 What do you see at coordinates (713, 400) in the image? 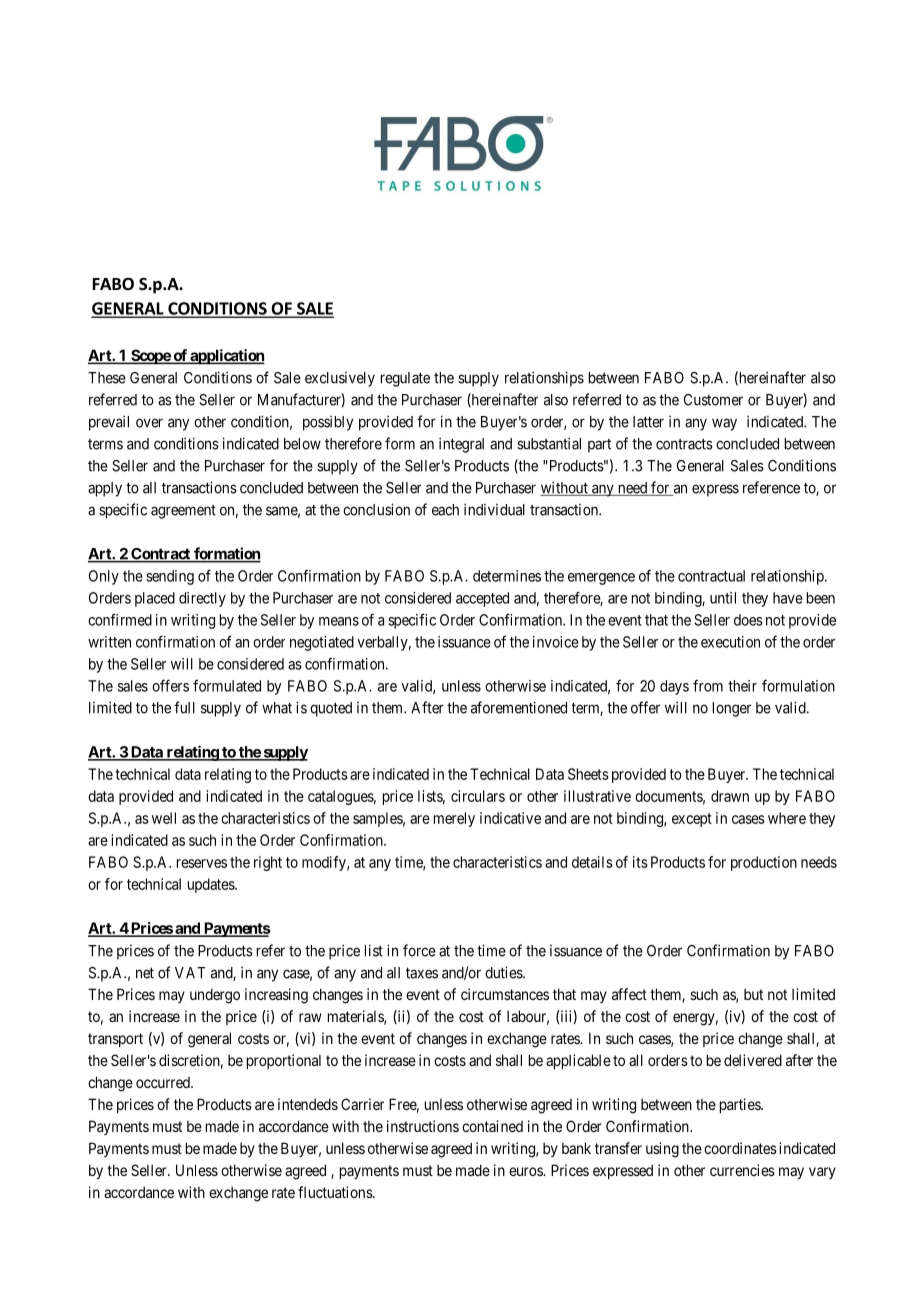
I see `Customer` at bounding box center [713, 400].
